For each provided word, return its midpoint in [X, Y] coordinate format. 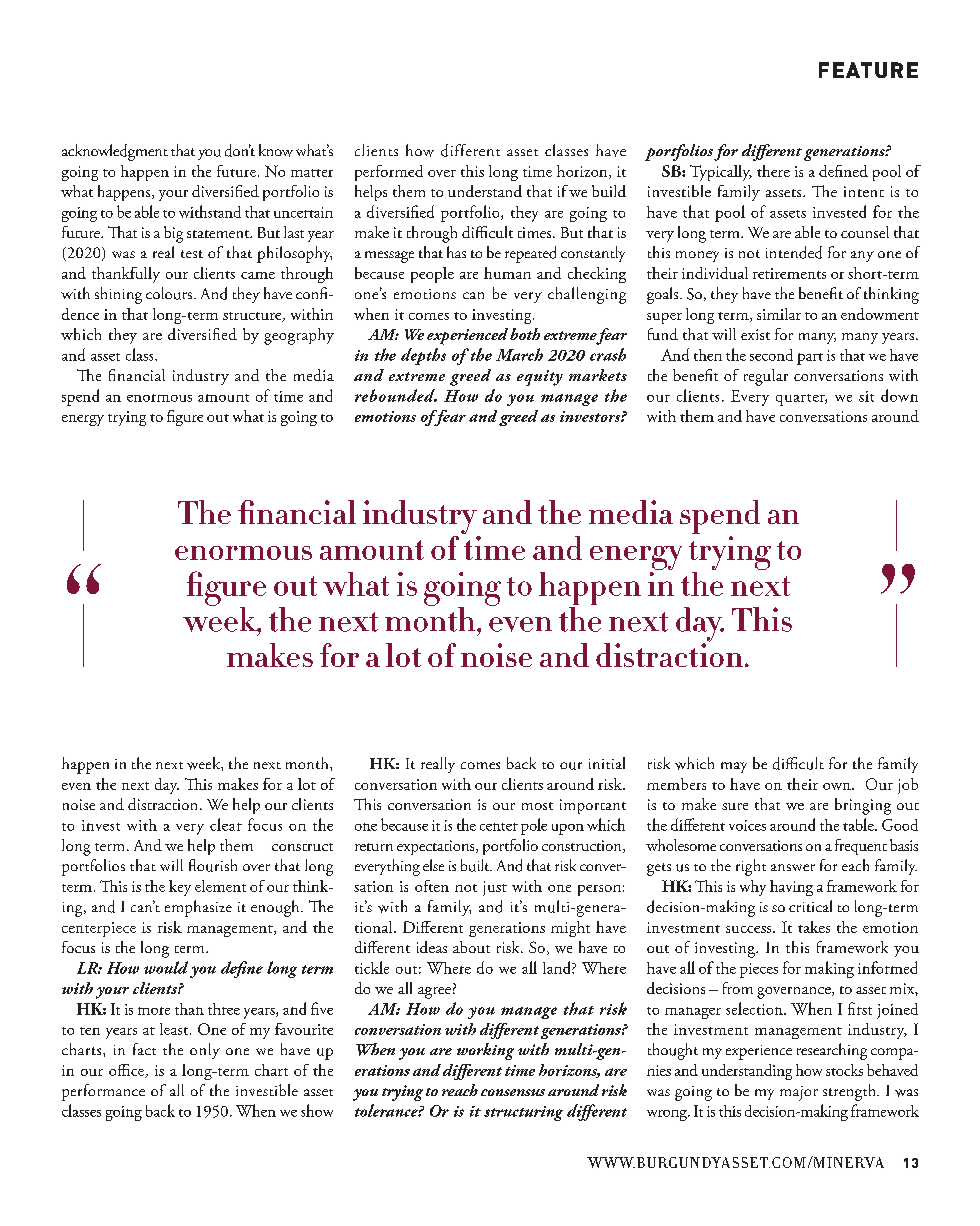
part [810, 359]
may [734, 767]
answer [793, 867]
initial [607, 763]
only [205, 1051]
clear [226, 824]
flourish [213, 865]
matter [312, 173]
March [519, 354]
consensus [513, 1092]
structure [253, 317]
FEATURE [868, 70]
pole [534, 826]
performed [389, 173]
